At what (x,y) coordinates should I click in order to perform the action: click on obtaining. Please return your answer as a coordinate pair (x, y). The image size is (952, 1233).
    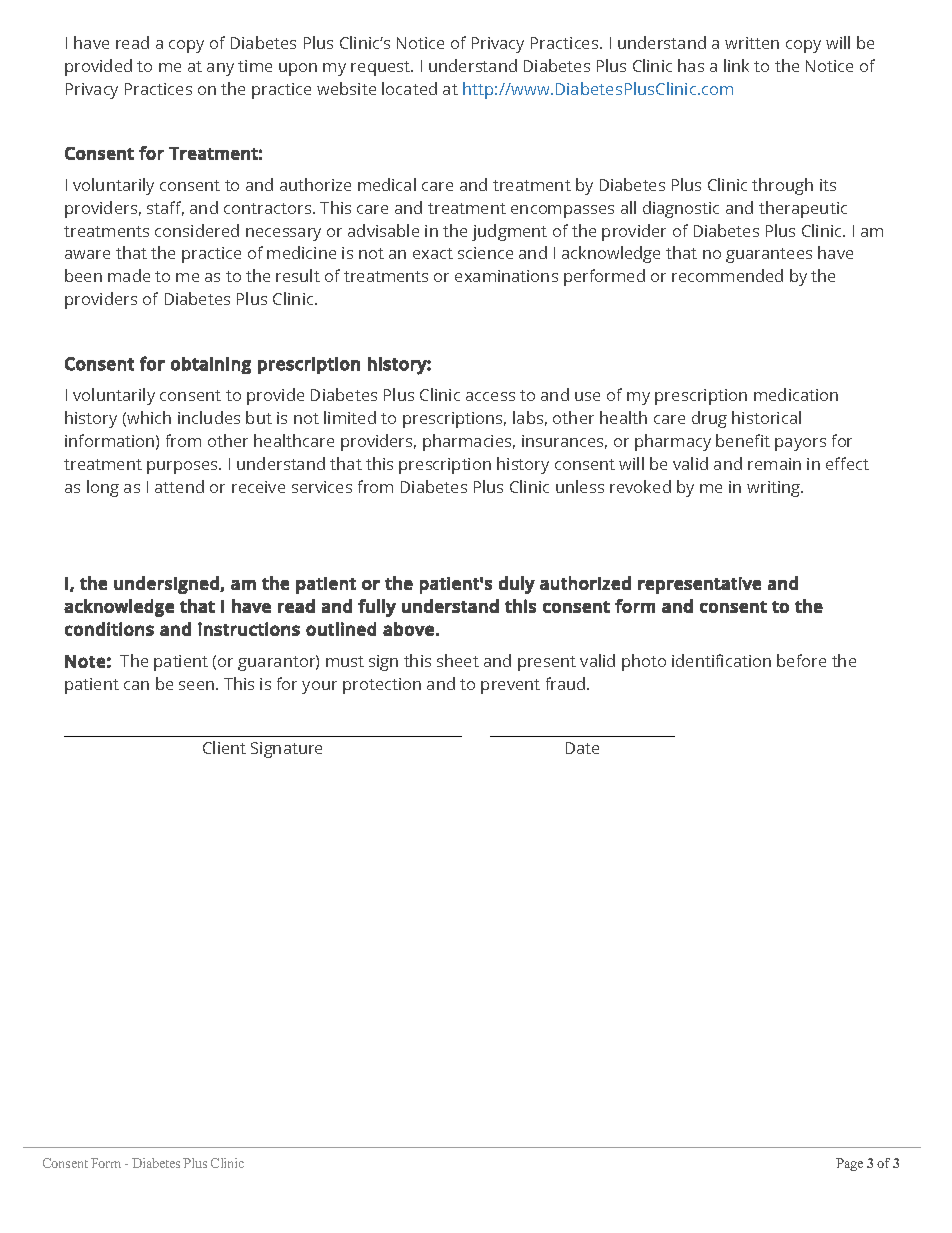
    Looking at the image, I should click on (211, 365).
